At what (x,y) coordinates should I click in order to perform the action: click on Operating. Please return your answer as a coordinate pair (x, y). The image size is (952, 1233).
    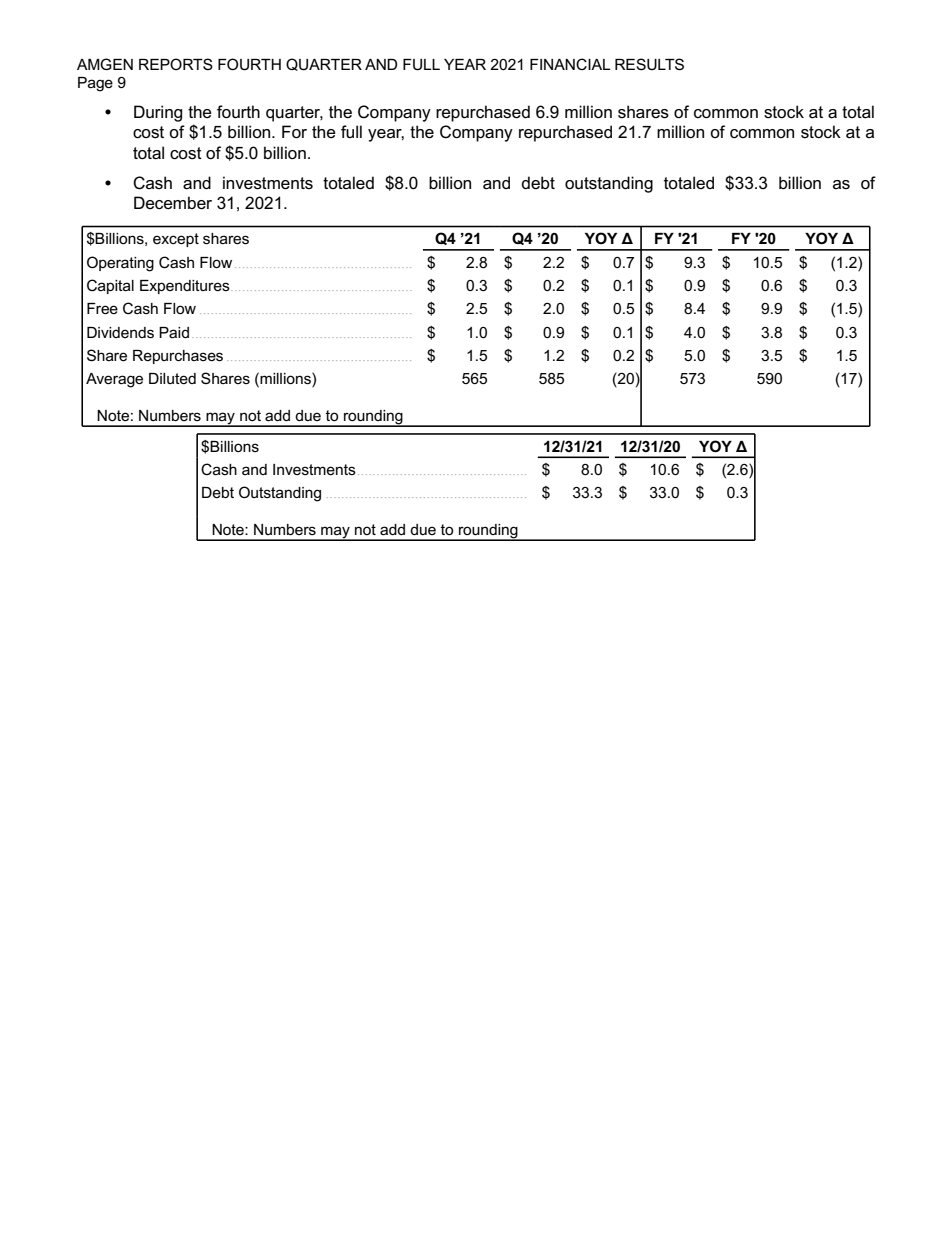
    Looking at the image, I should click on (120, 264).
